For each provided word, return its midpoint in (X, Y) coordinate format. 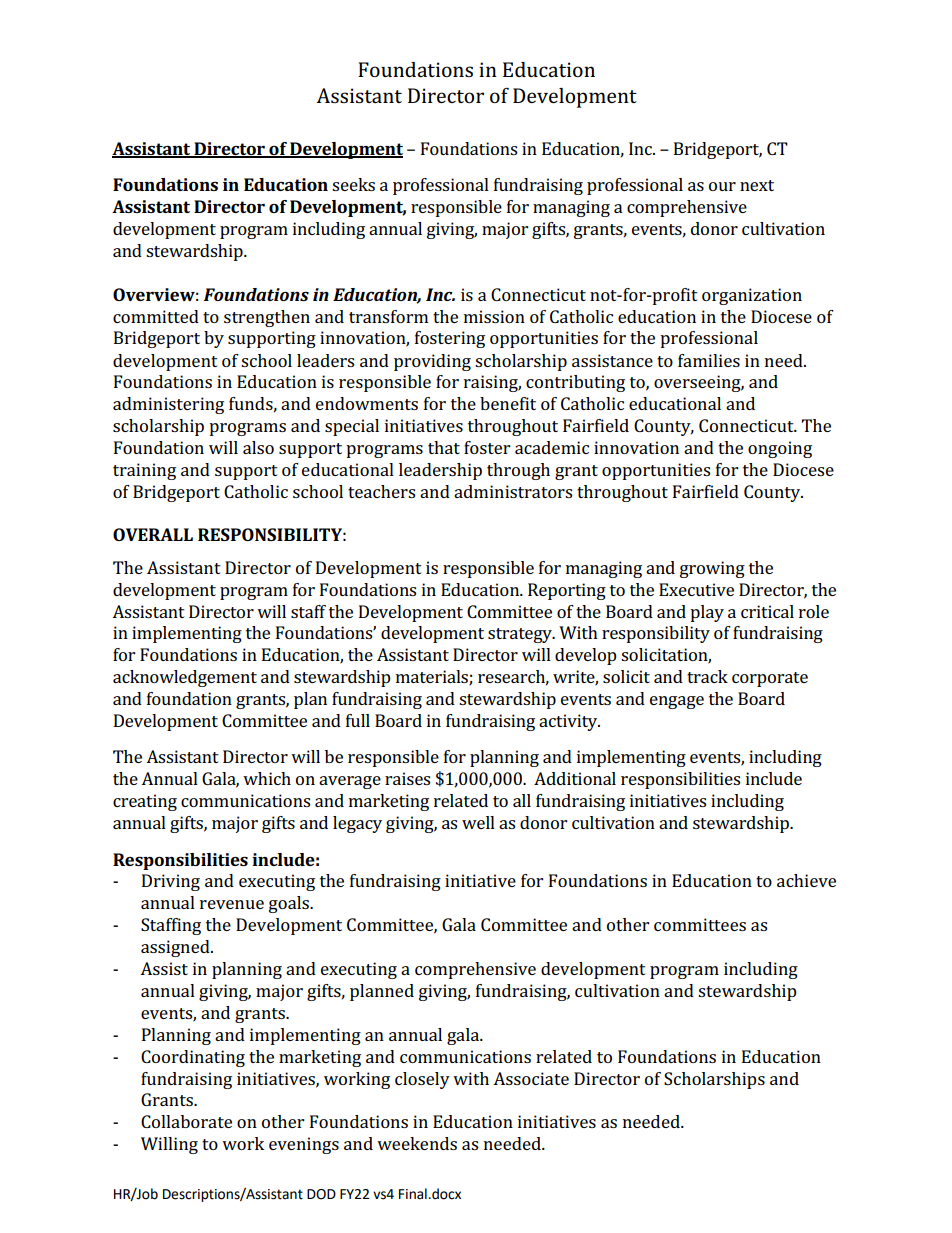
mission (494, 316)
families (709, 360)
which (267, 778)
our (722, 186)
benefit (508, 403)
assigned (176, 948)
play (707, 613)
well (478, 822)
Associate (531, 1078)
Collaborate (186, 1121)
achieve (806, 880)
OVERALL (153, 534)
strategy (521, 635)
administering (168, 405)
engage (677, 702)
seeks (353, 184)
